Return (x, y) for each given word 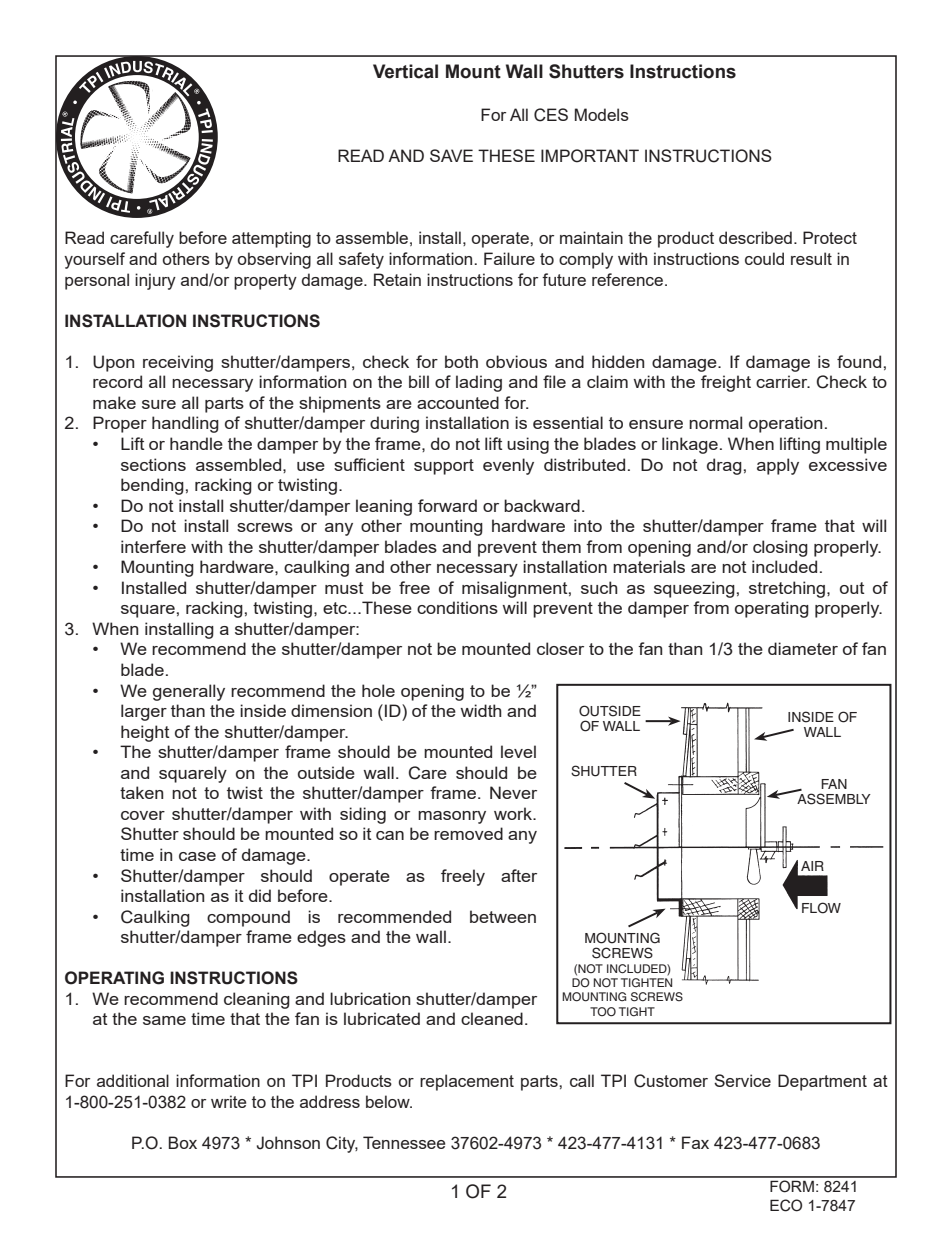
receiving (178, 363)
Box (183, 1142)
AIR (812, 866)
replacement (467, 1082)
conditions (457, 607)
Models (602, 114)
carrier (783, 381)
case (197, 856)
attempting (271, 239)
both (461, 361)
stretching (788, 589)
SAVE (451, 155)
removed (468, 833)
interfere (153, 546)
